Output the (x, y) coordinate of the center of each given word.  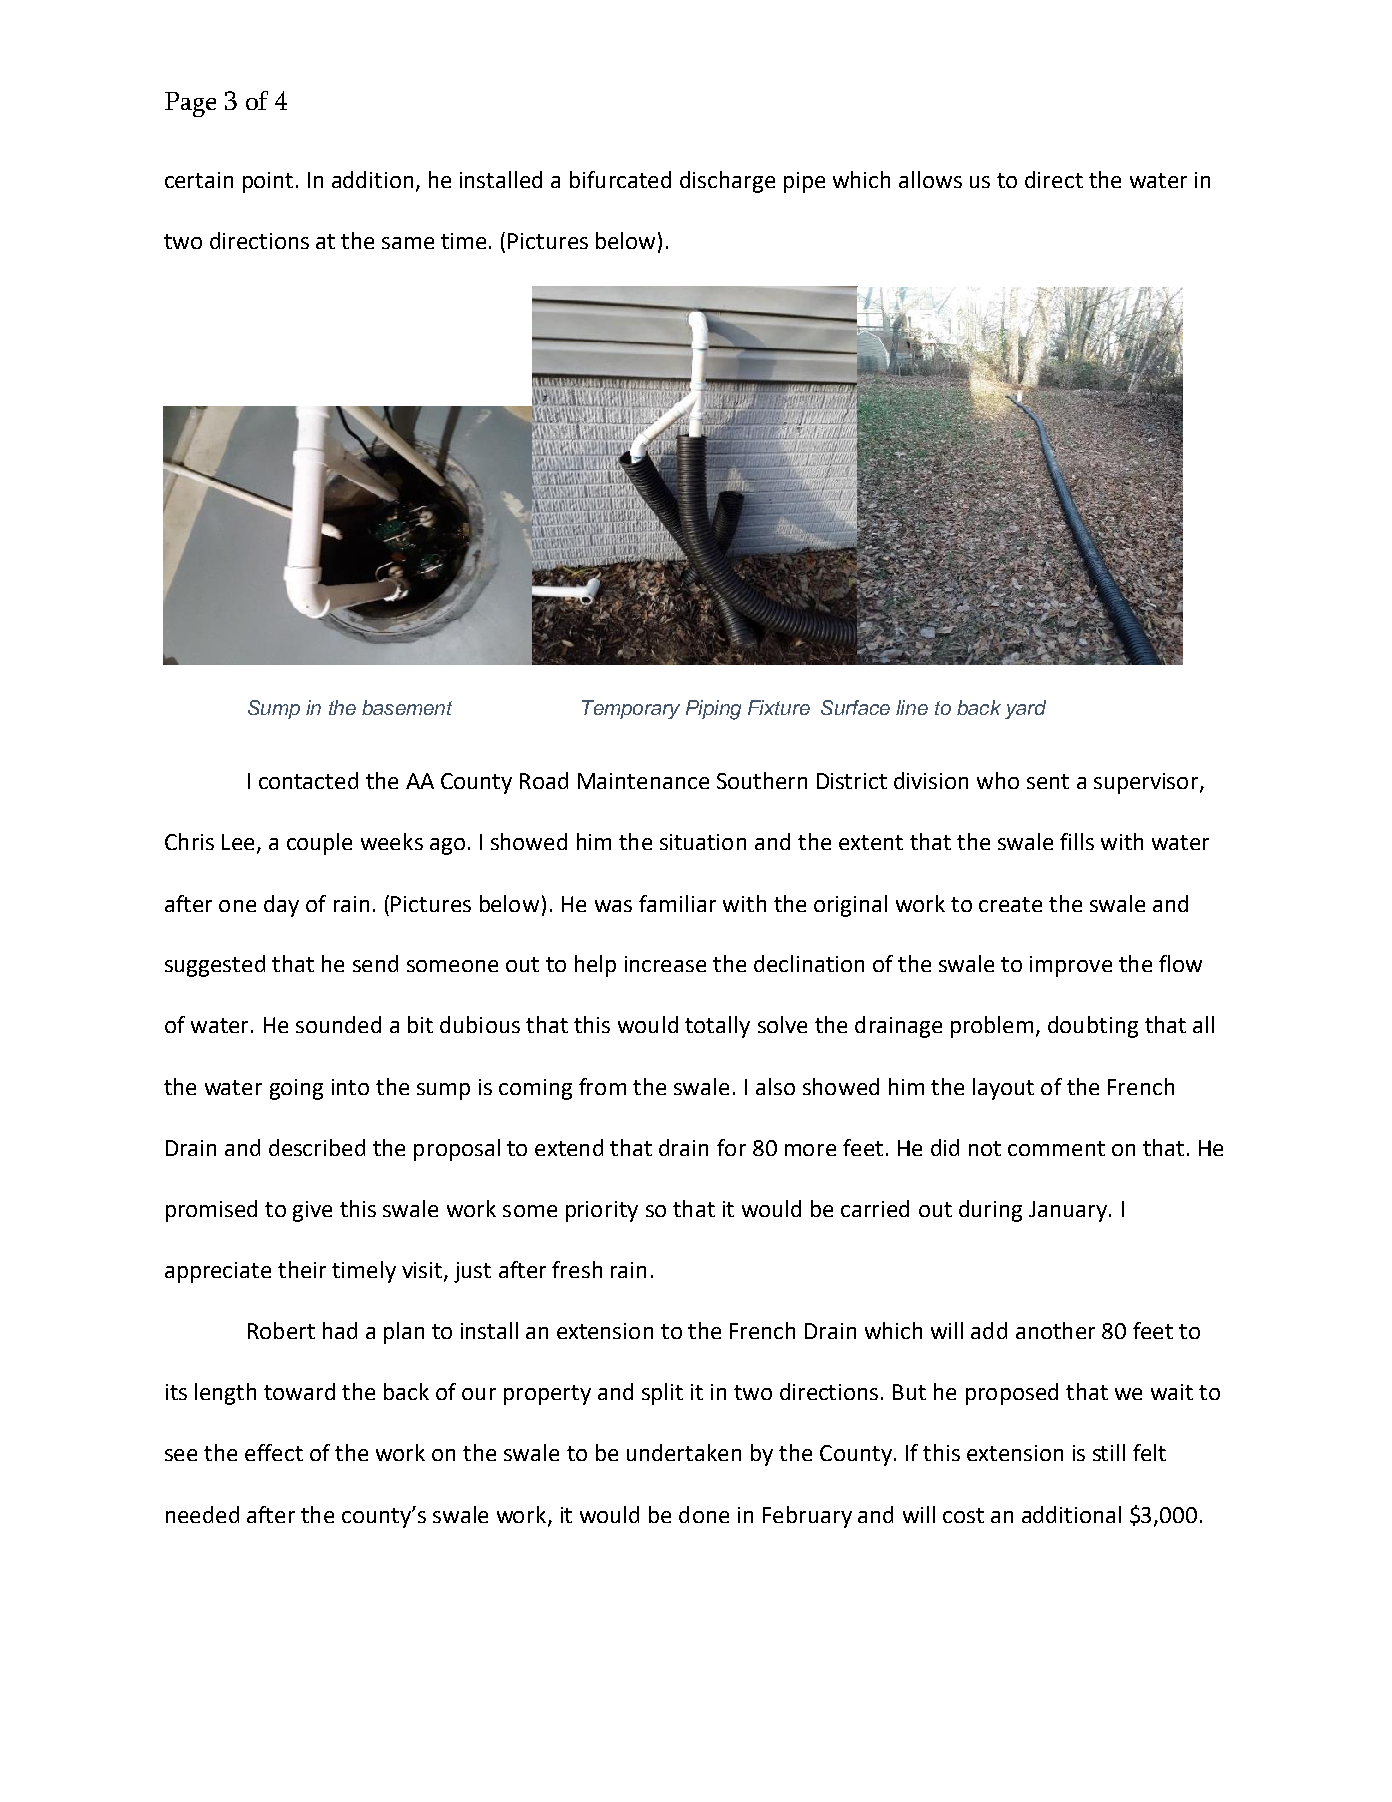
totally (717, 1027)
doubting (1093, 1027)
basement (407, 707)
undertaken (684, 1452)
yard (1025, 709)
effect (274, 1452)
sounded (338, 1024)
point (268, 182)
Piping (713, 710)
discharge (727, 182)
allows (930, 179)
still (1109, 1452)
